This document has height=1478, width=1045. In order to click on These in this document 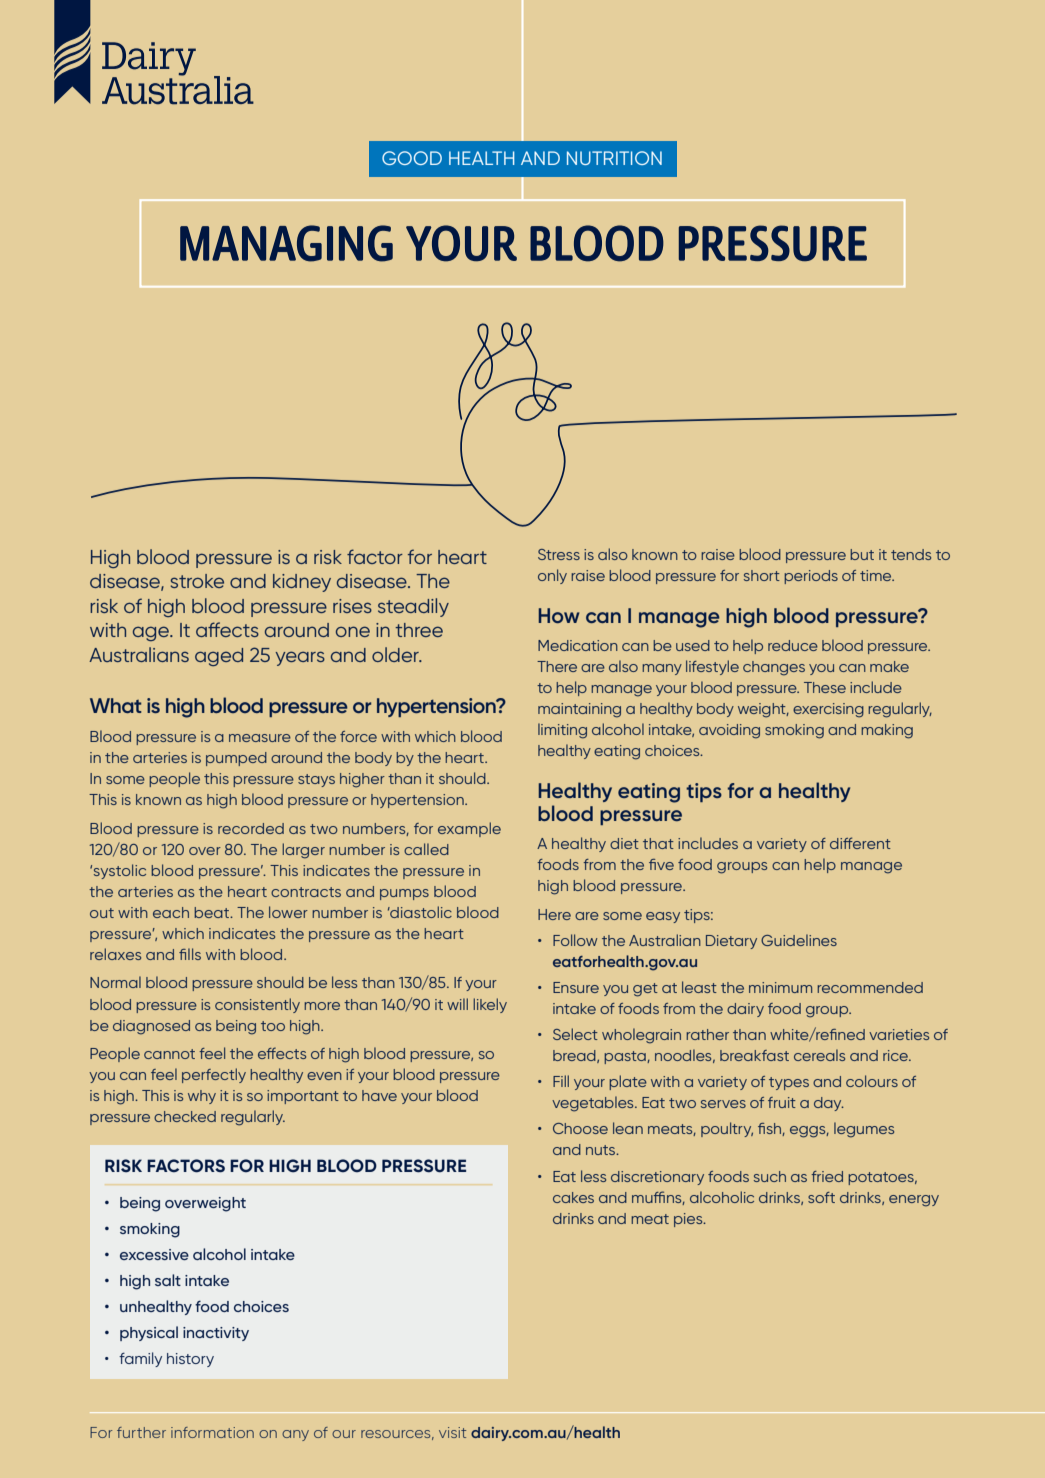, I will do `click(825, 687)`.
